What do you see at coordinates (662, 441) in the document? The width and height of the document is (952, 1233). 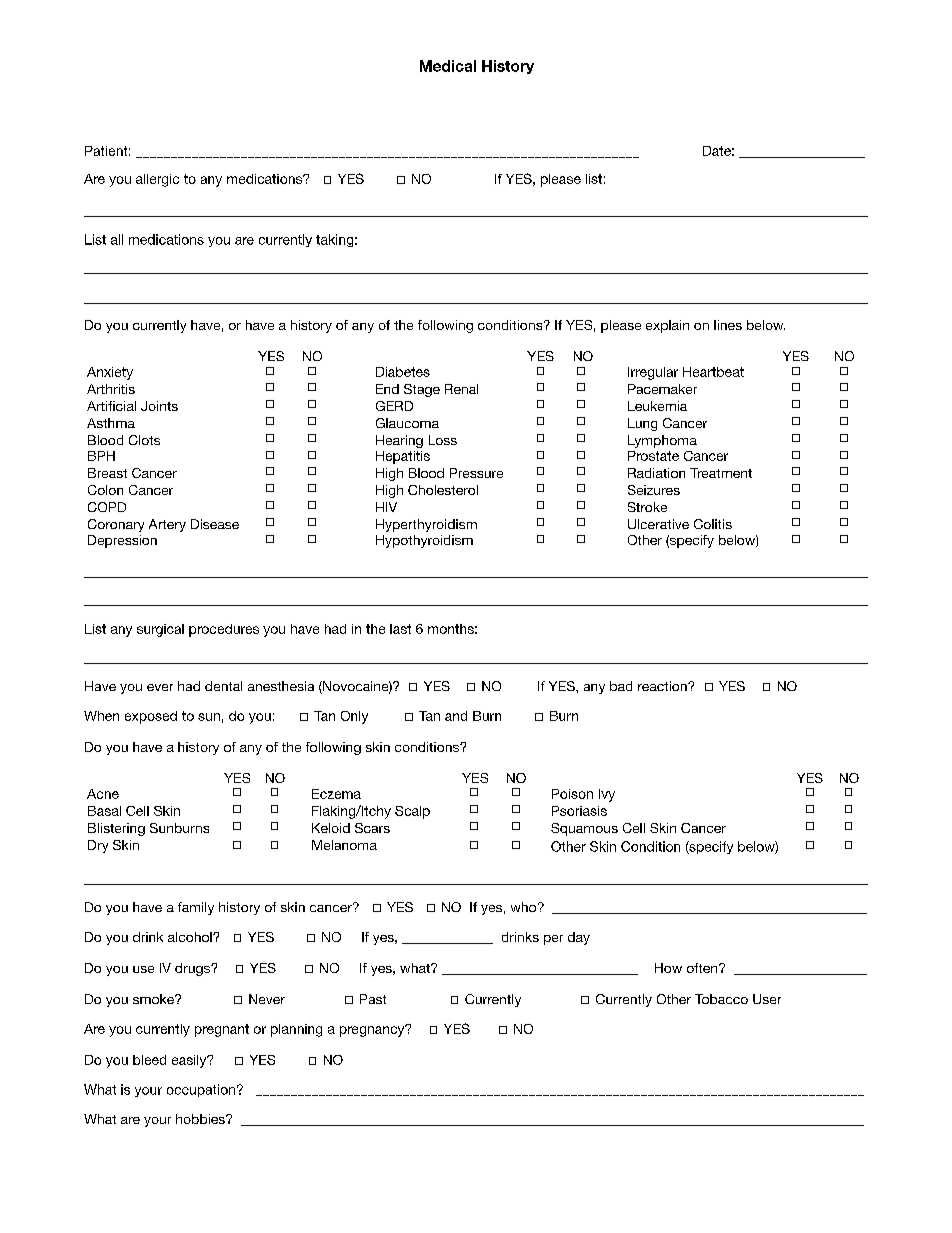 I see `Lymphoma` at bounding box center [662, 441].
